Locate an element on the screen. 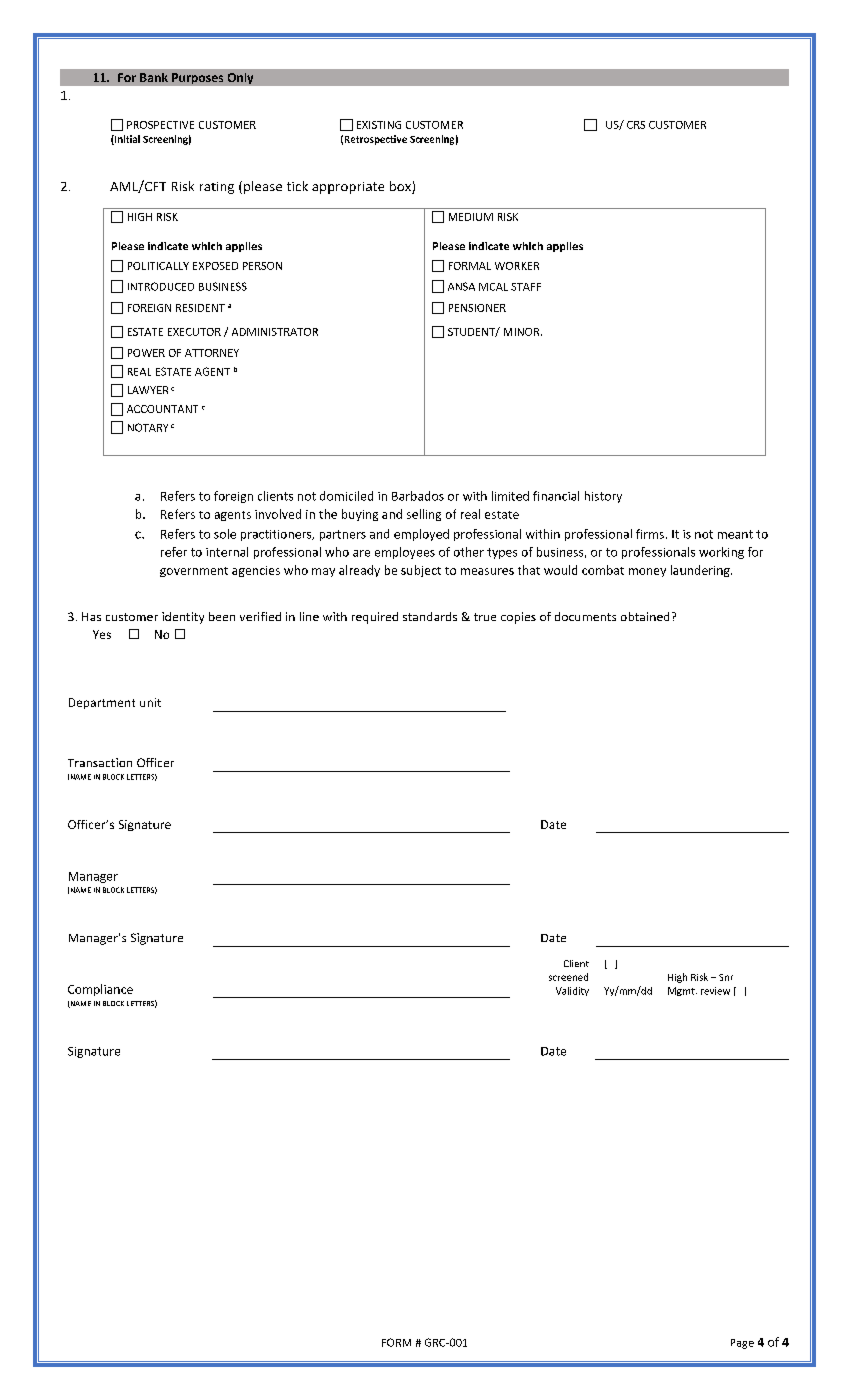  Page is located at coordinates (742, 1344).
